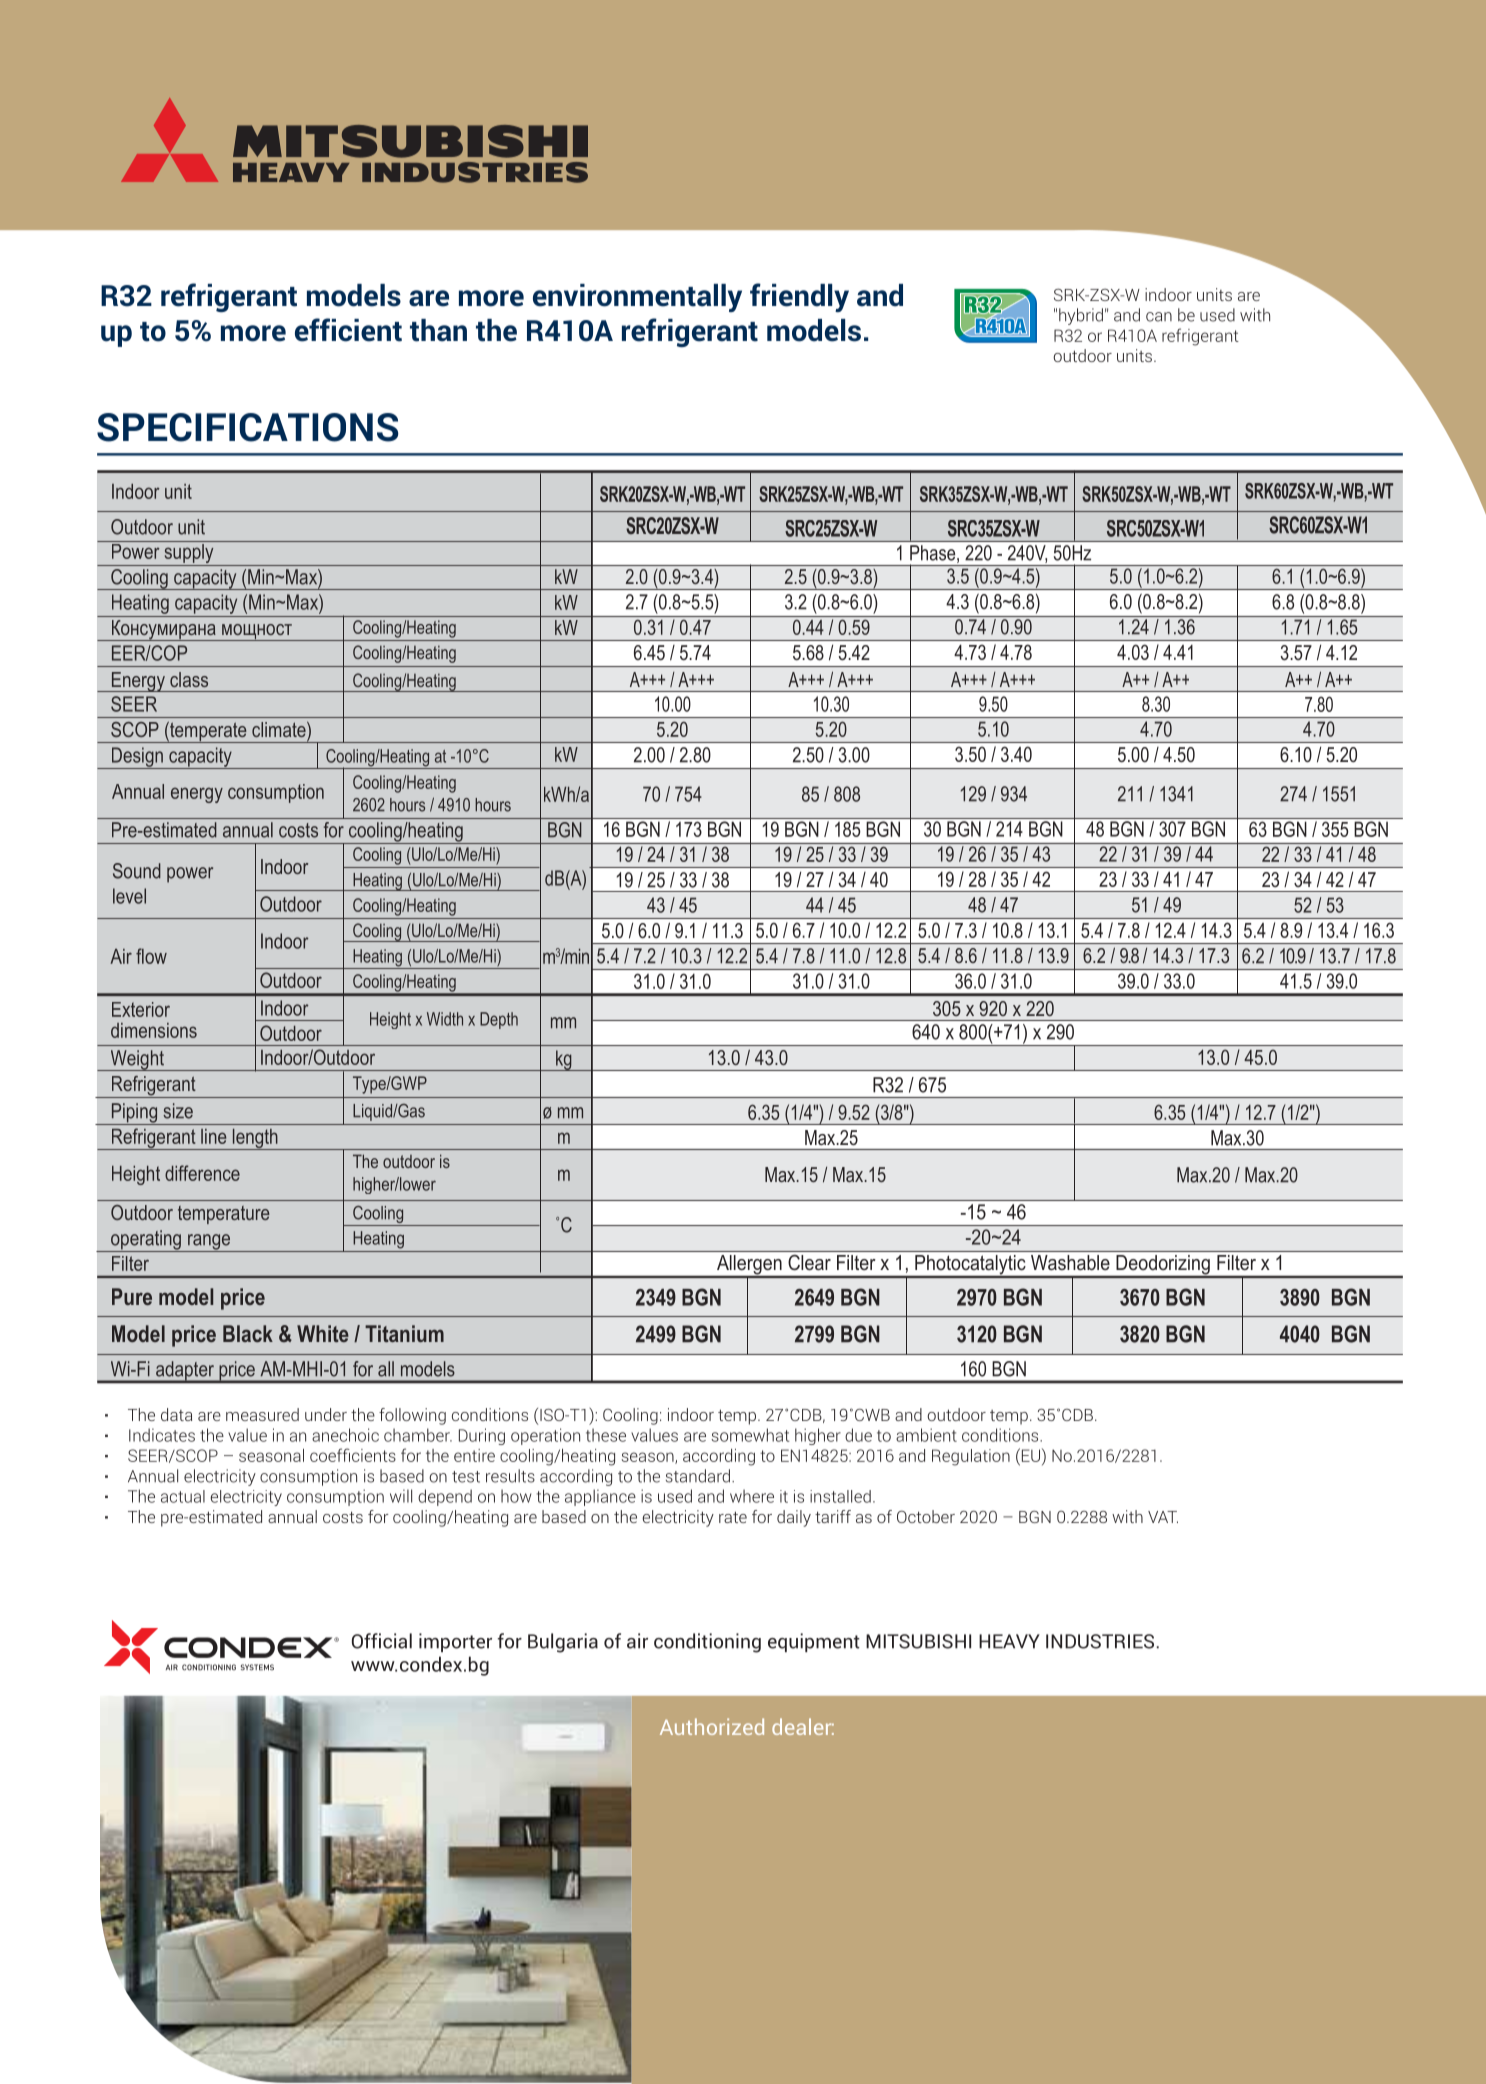  What do you see at coordinates (1009, 1641) in the document?
I see `HEAVY` at bounding box center [1009, 1641].
